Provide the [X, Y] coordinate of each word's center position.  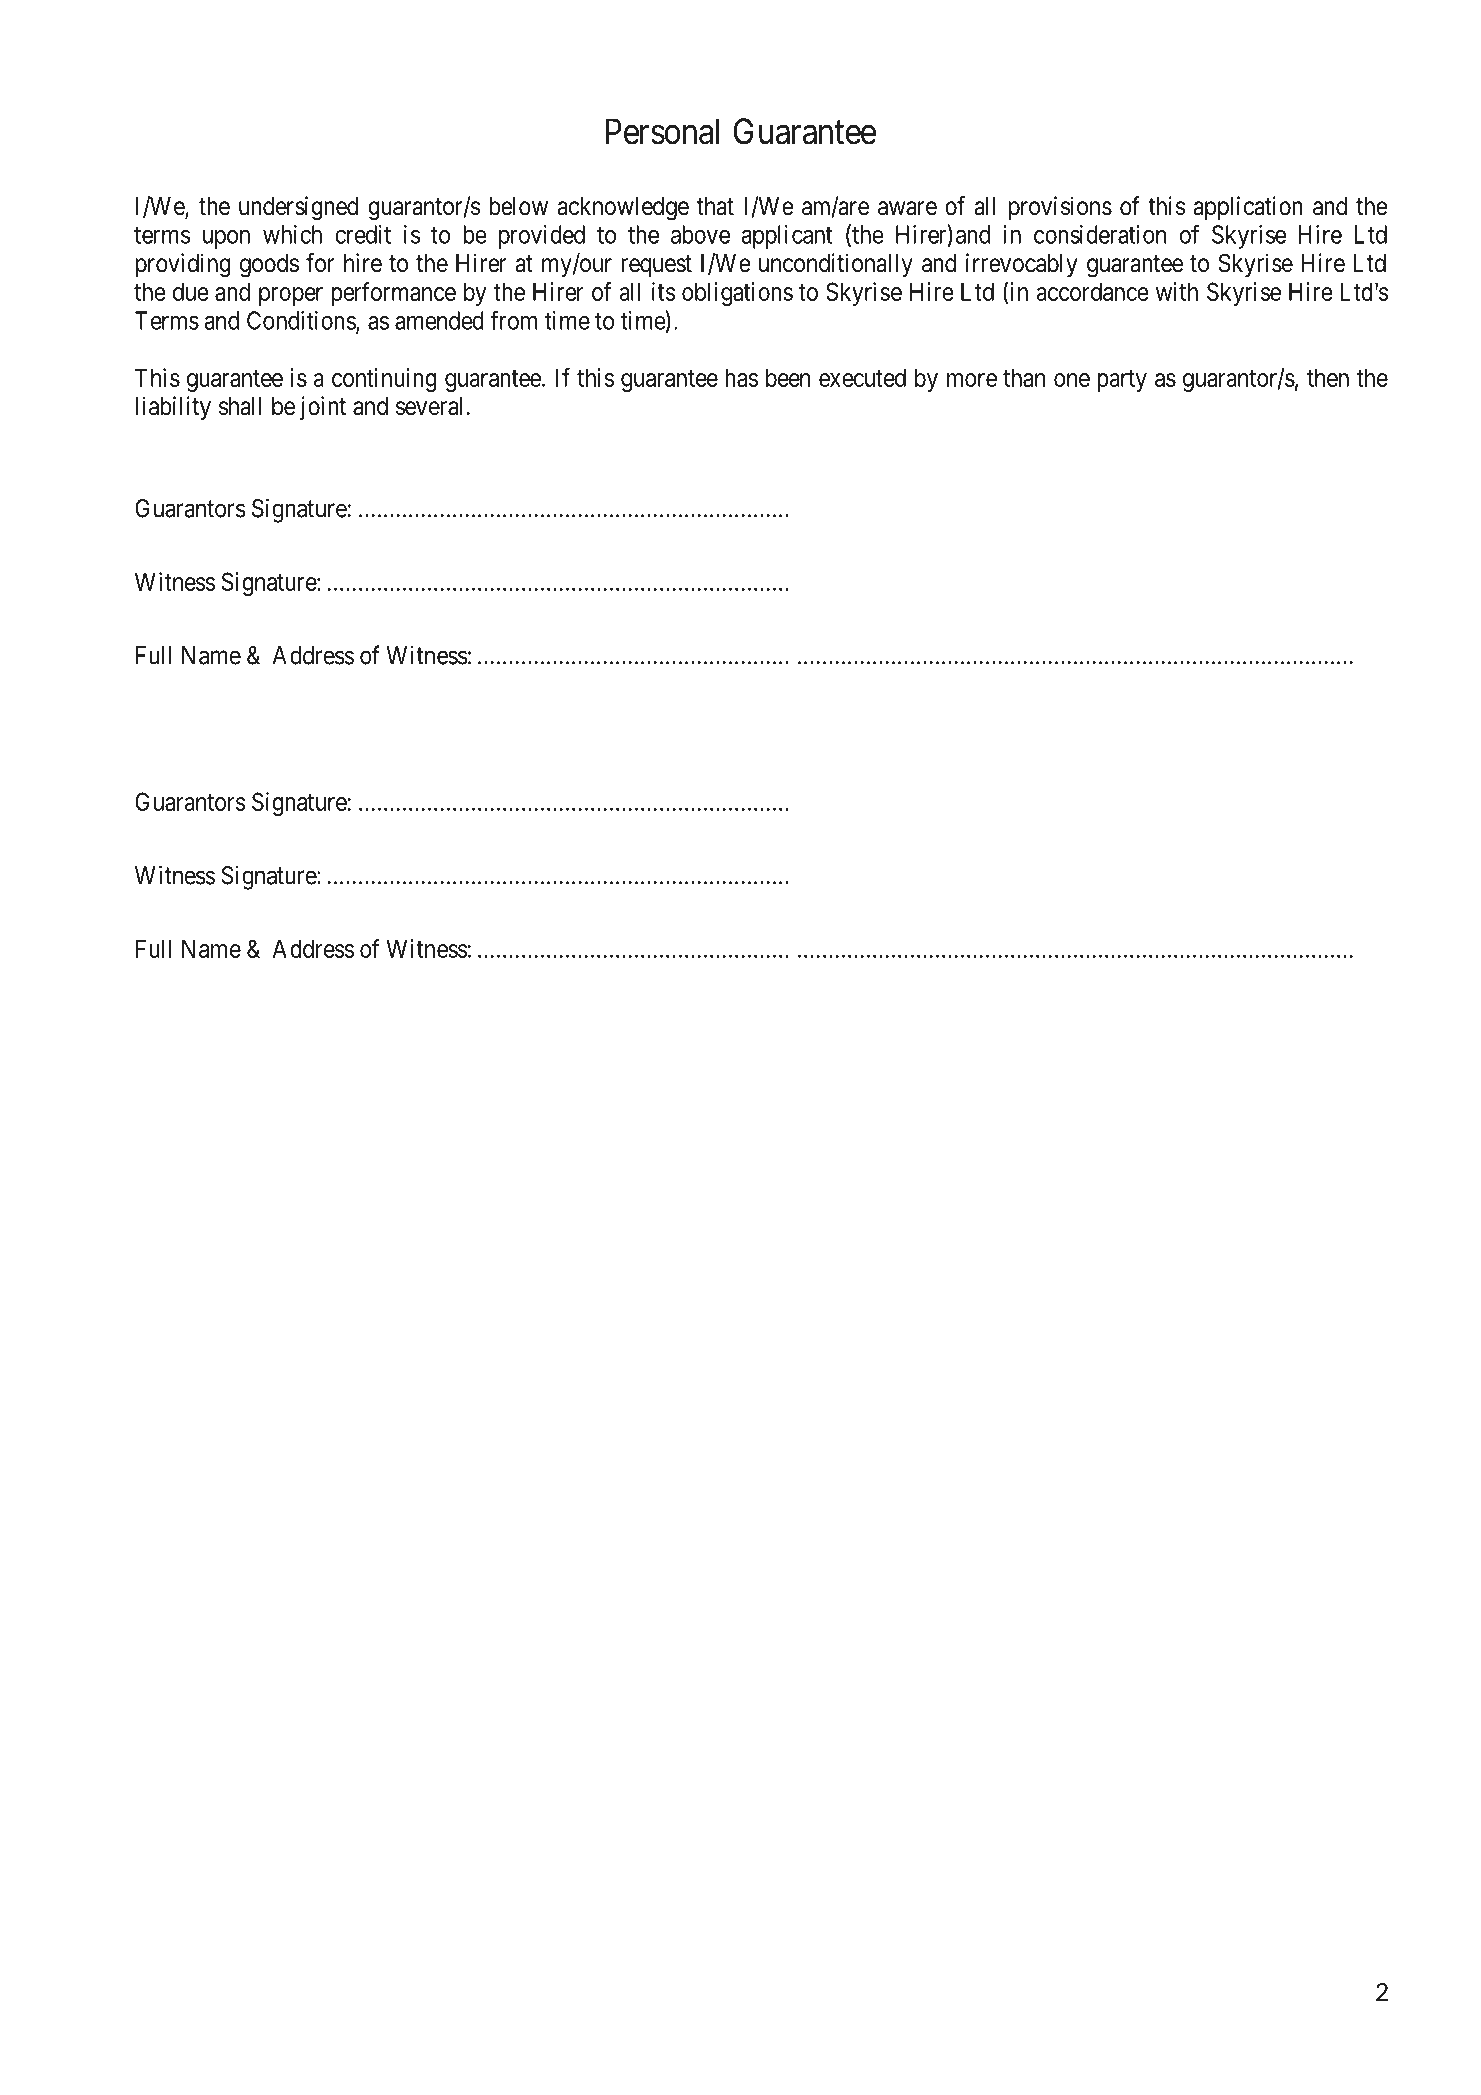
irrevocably [1022, 265]
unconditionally [836, 265]
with [1177, 291]
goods [269, 266]
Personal [662, 131]
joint [323, 408]
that [715, 206]
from [513, 320]
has [741, 377]
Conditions [302, 321]
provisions [1060, 208]
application [1248, 208]
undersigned [298, 208]
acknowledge [623, 209]
